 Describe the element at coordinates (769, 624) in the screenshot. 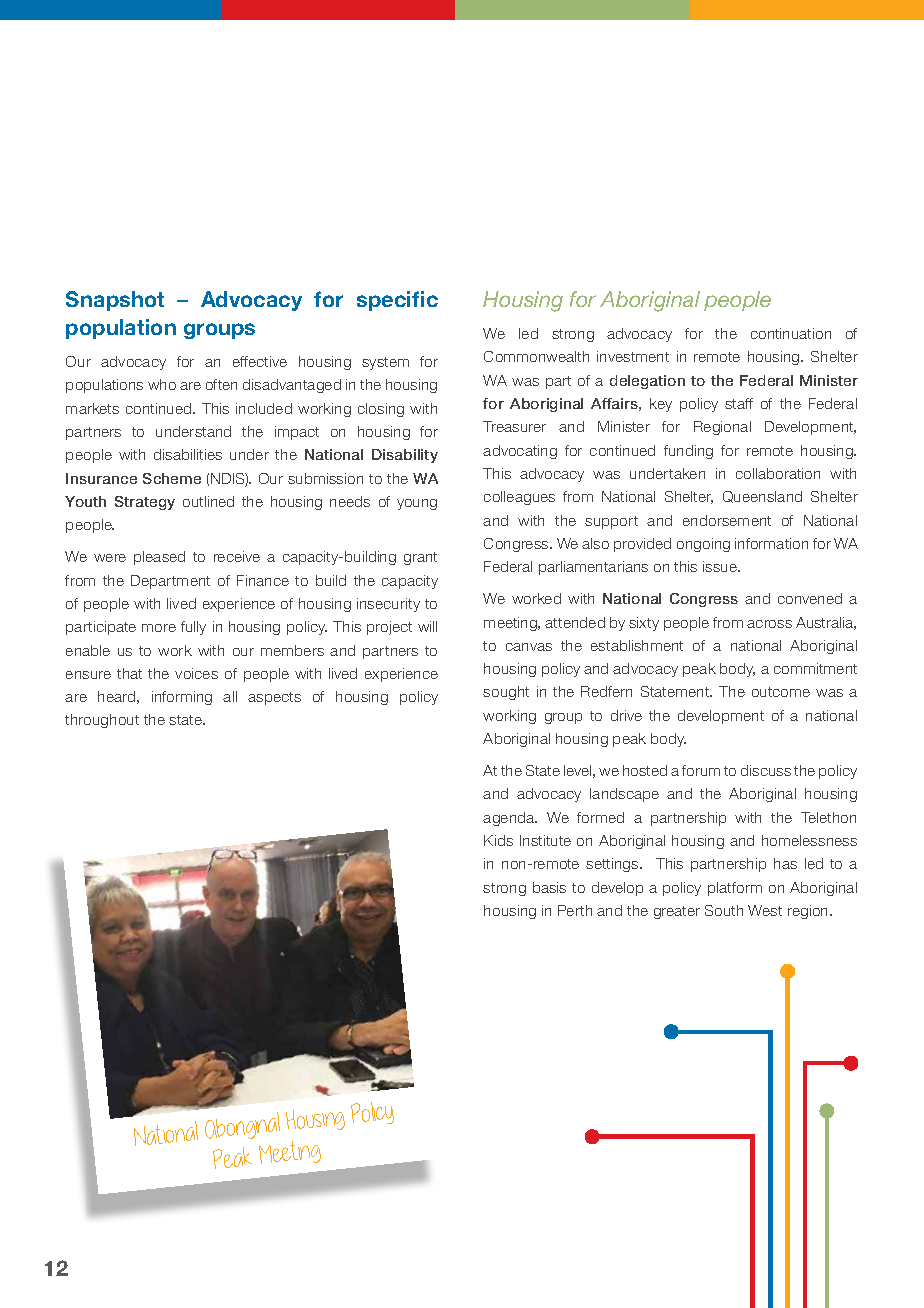

I see `across` at that location.
